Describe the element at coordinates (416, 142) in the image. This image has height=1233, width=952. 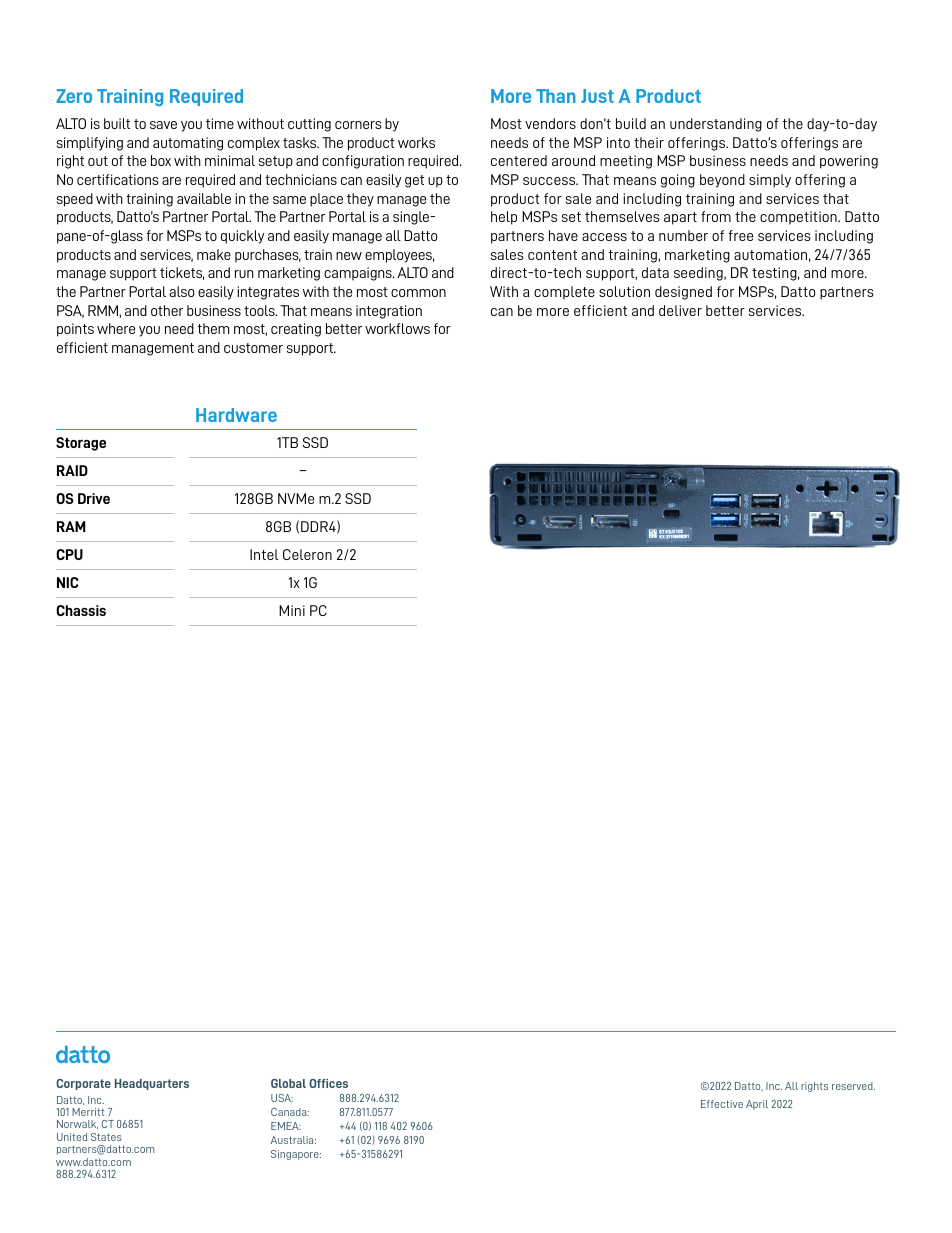
I see `works` at that location.
